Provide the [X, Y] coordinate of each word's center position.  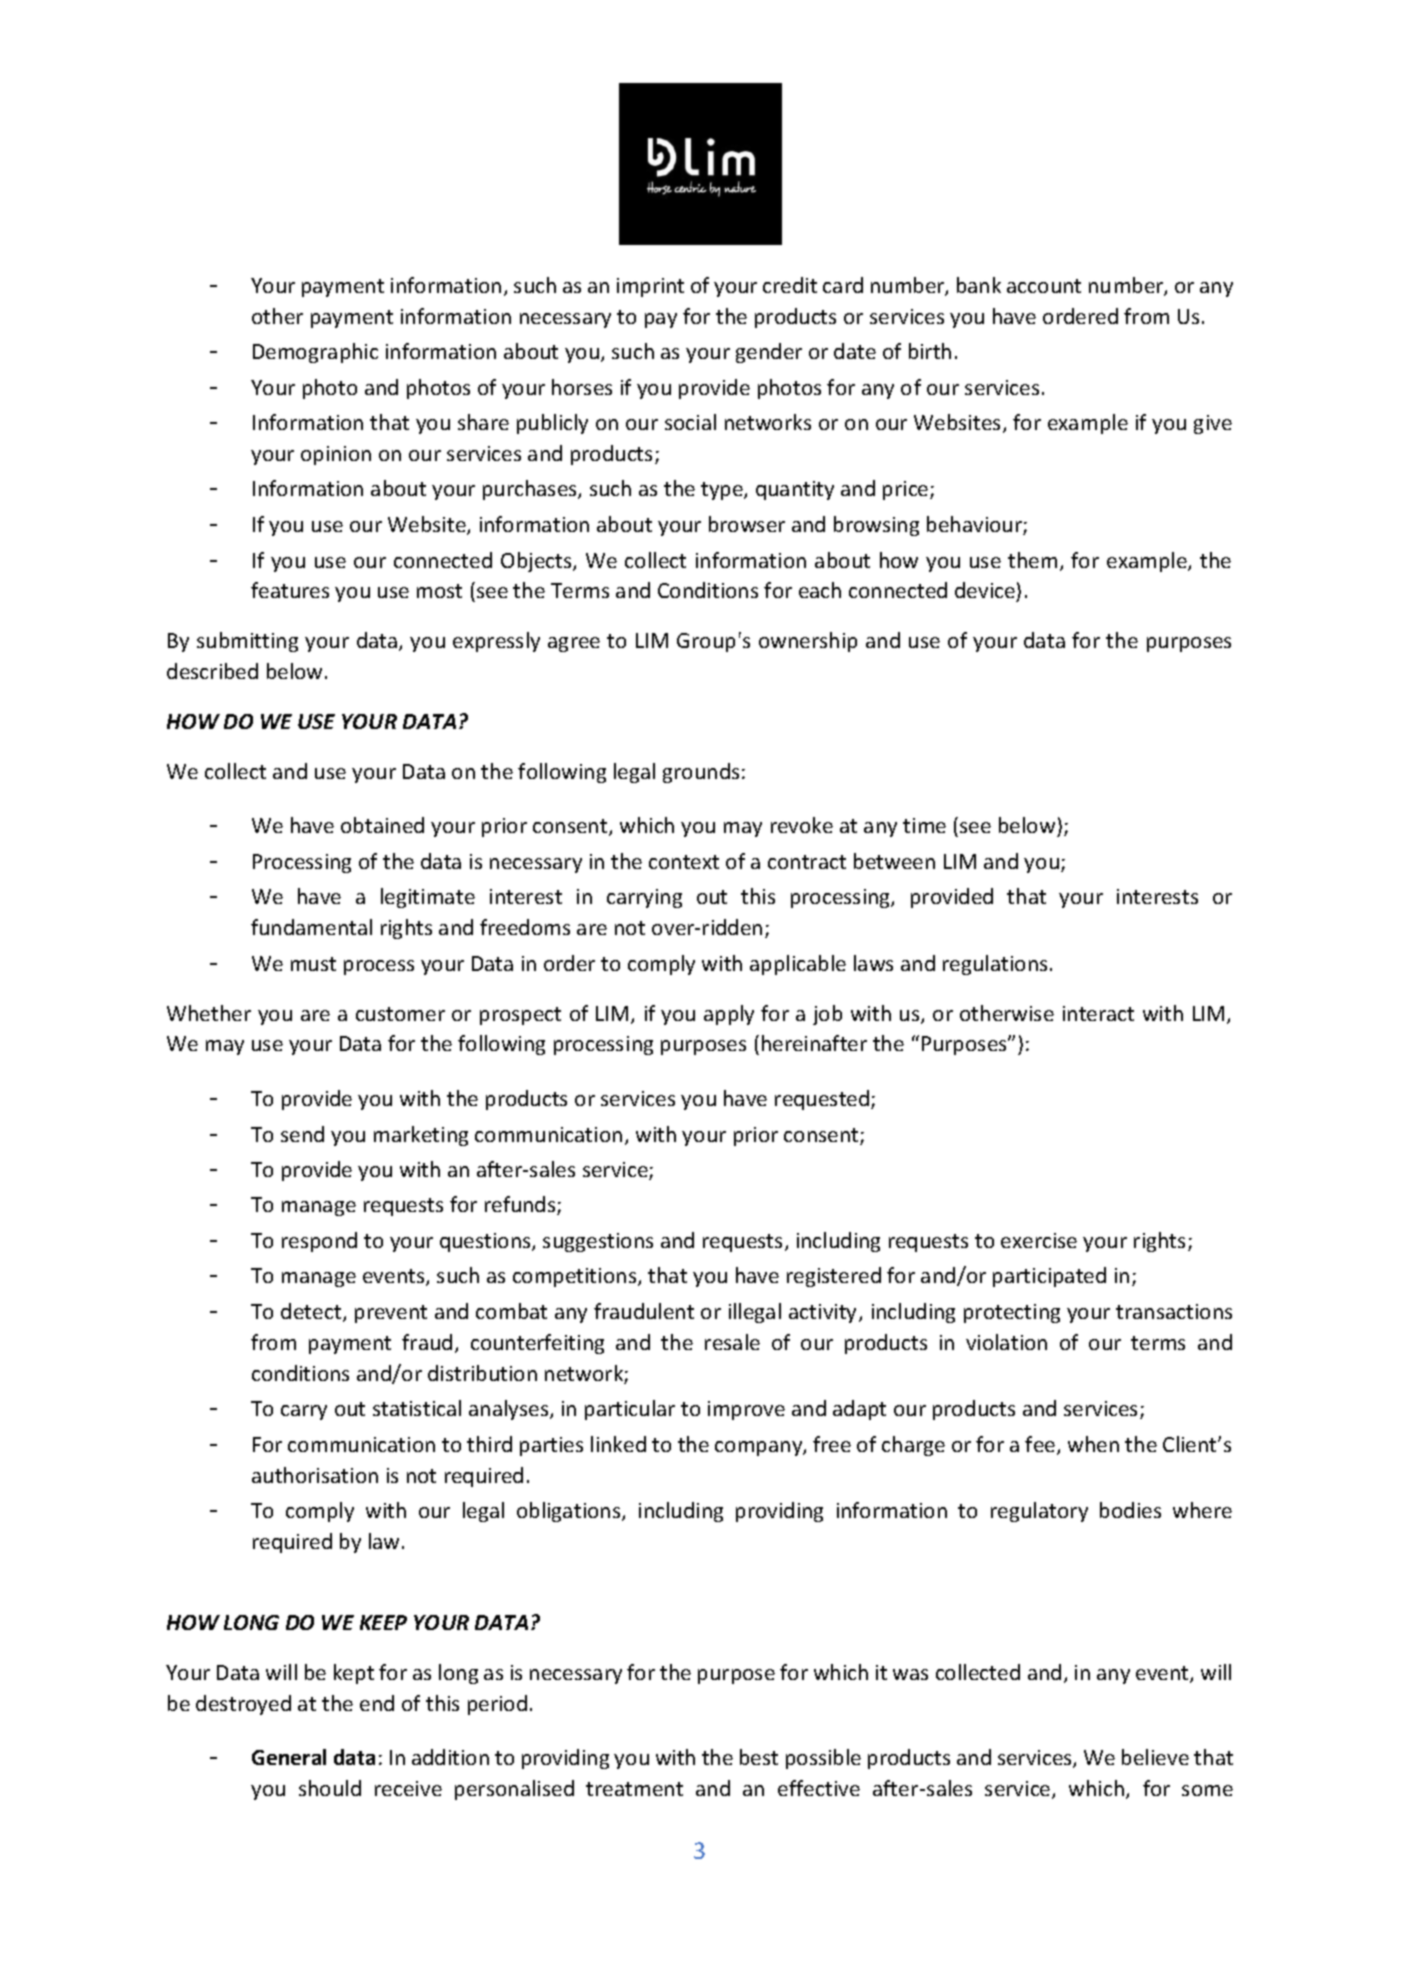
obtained [382, 825]
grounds [701, 773]
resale [732, 1342]
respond [319, 1242]
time [924, 825]
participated [1049, 1277]
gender [769, 353]
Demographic [315, 353]
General [289, 1757]
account [1044, 286]
